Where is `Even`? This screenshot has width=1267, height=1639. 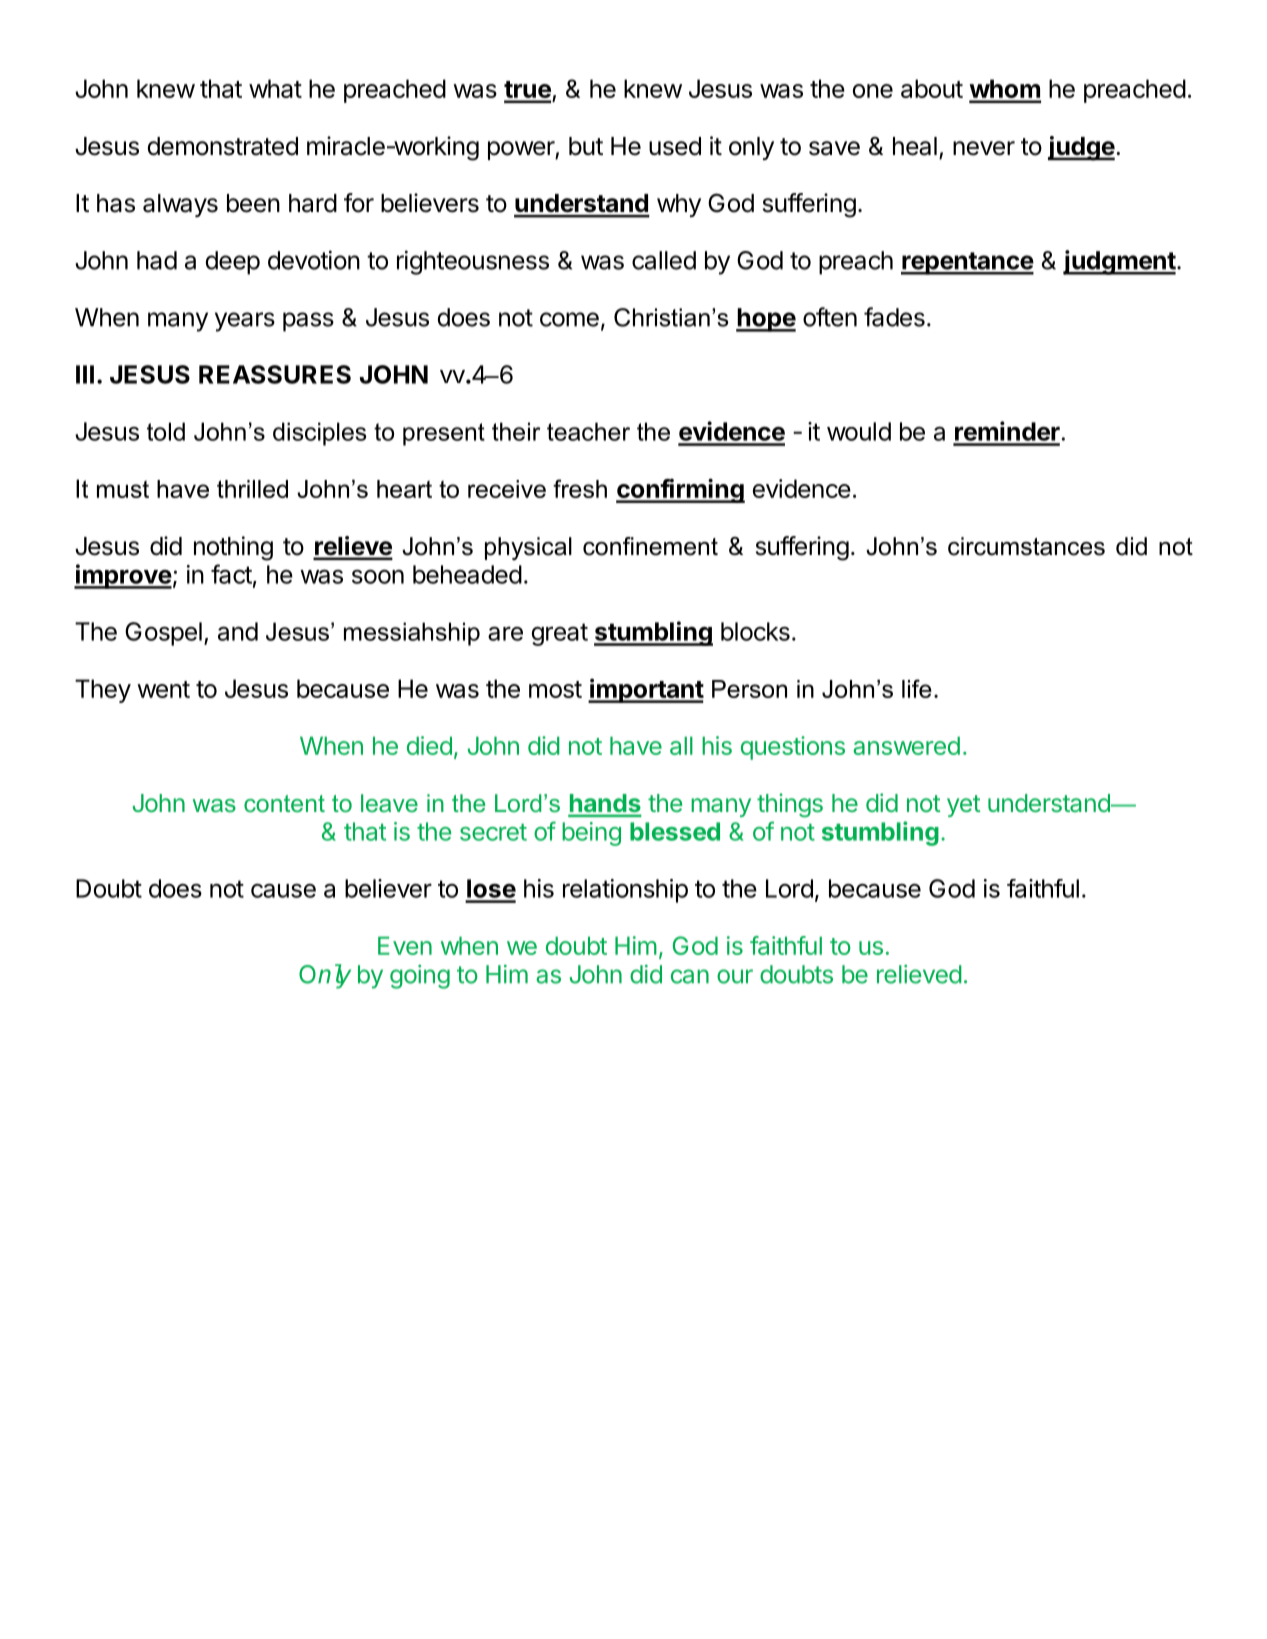
Even is located at coordinates (405, 945).
